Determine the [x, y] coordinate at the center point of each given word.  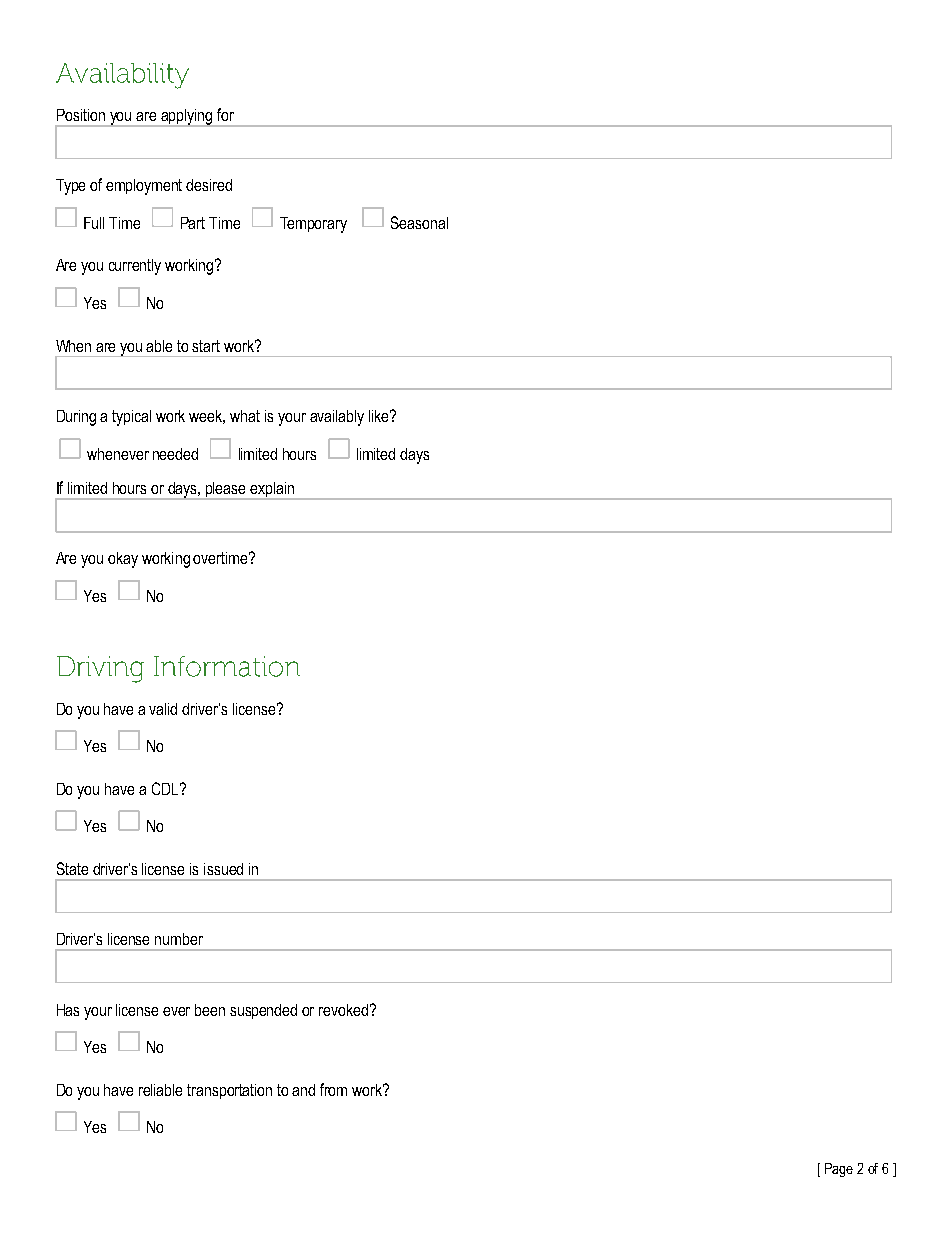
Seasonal [419, 222]
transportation [229, 1091]
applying [186, 118]
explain [272, 491]
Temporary [313, 225]
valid [163, 709]
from [333, 1089]
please [226, 491]
